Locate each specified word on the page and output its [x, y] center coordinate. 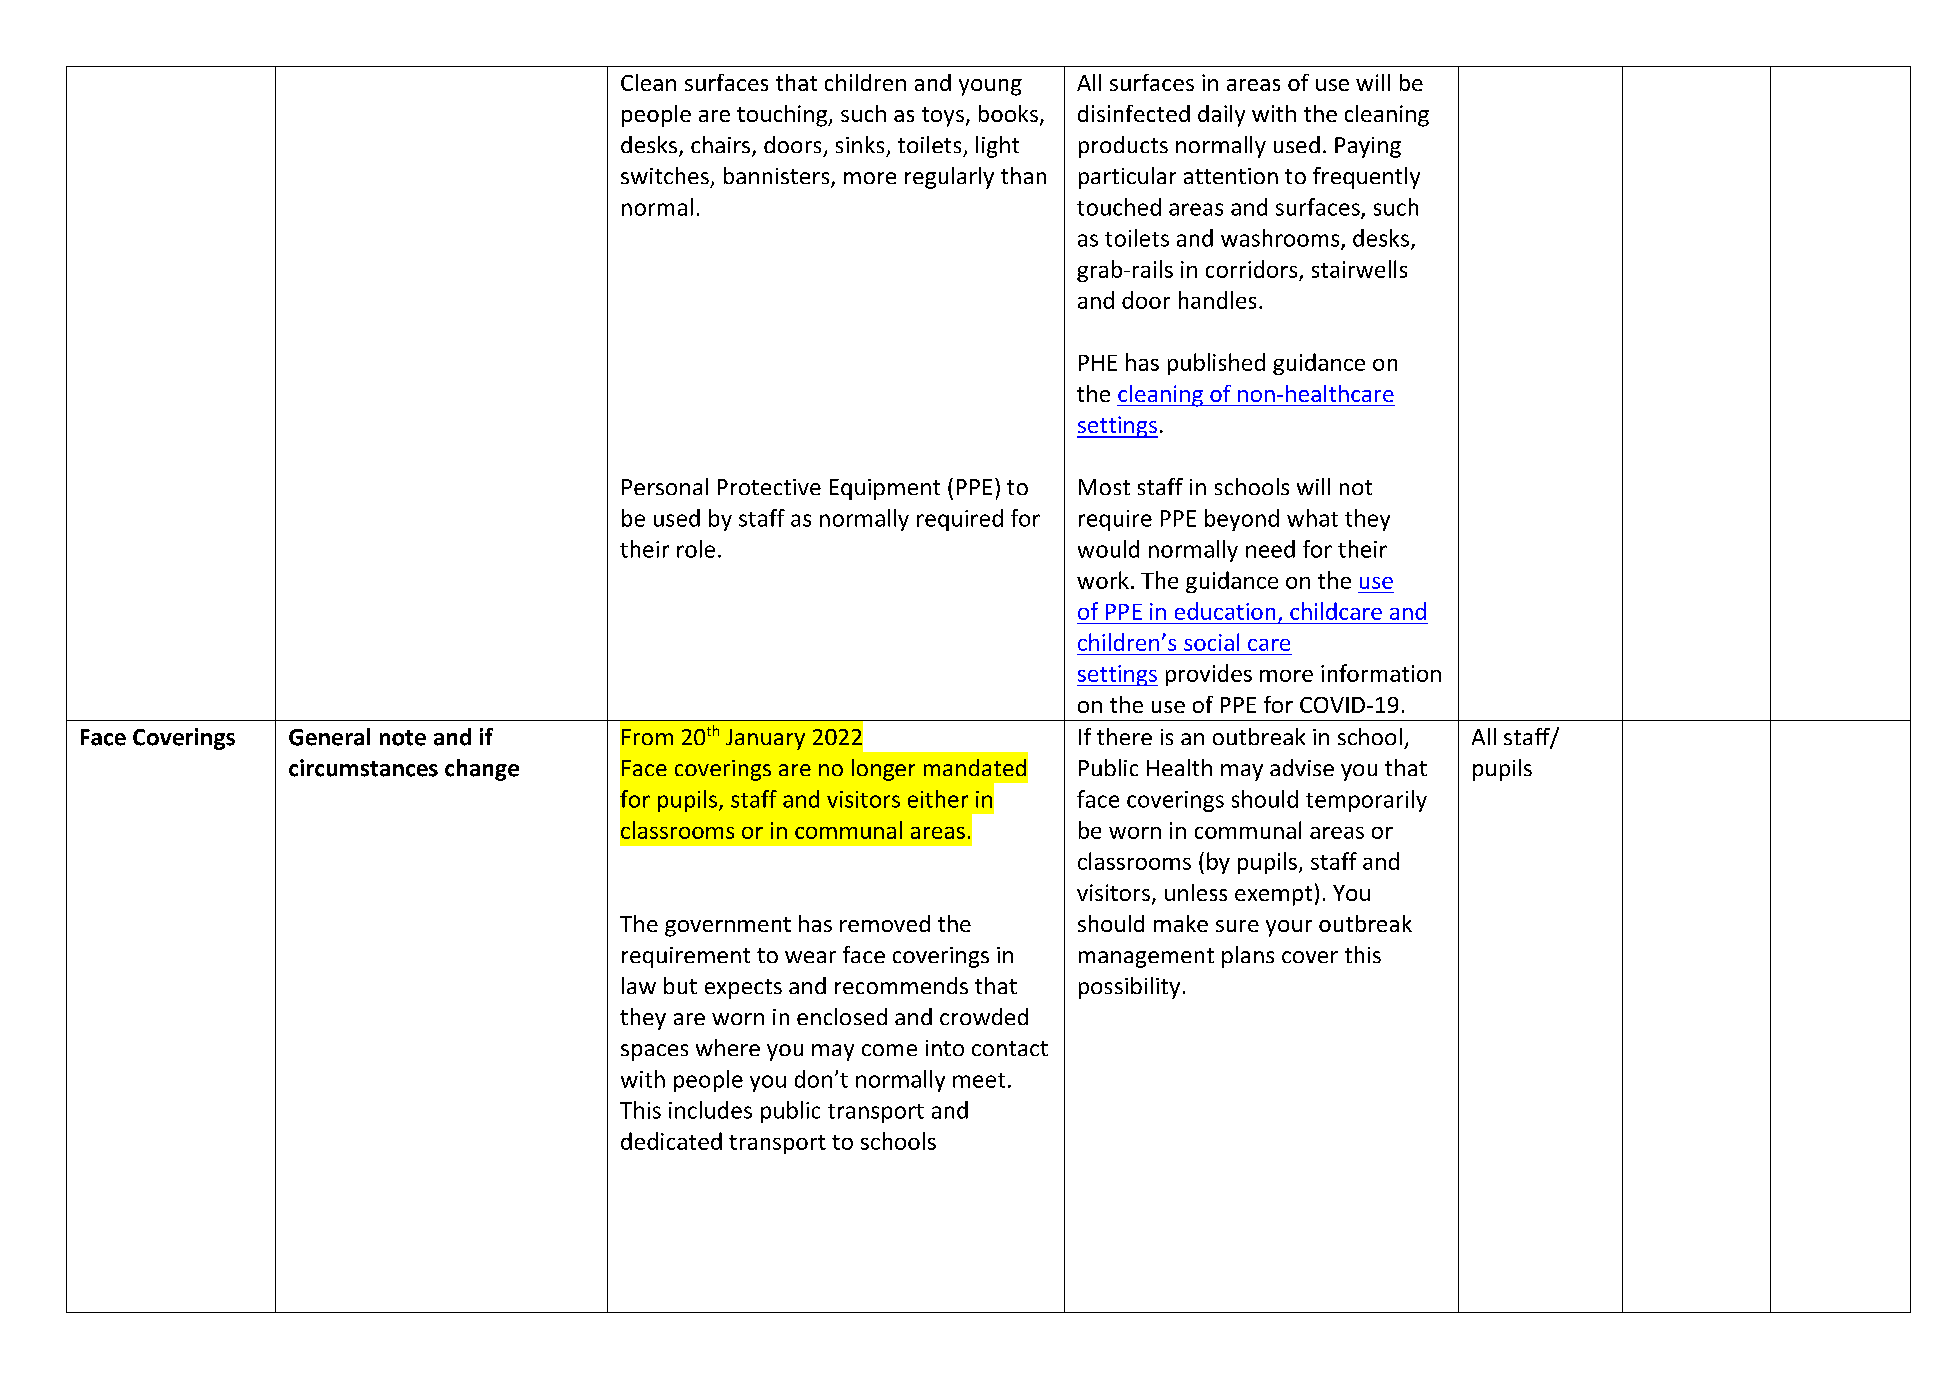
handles [1217, 300]
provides [1209, 675]
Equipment [885, 489]
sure [1237, 926]
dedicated [671, 1141]
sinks [860, 144]
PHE [1098, 363]
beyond [1242, 520]
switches [665, 175]
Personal [665, 486]
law [639, 985]
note [403, 738]
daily [1221, 116]
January [765, 739]
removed [885, 923]
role [696, 549]
